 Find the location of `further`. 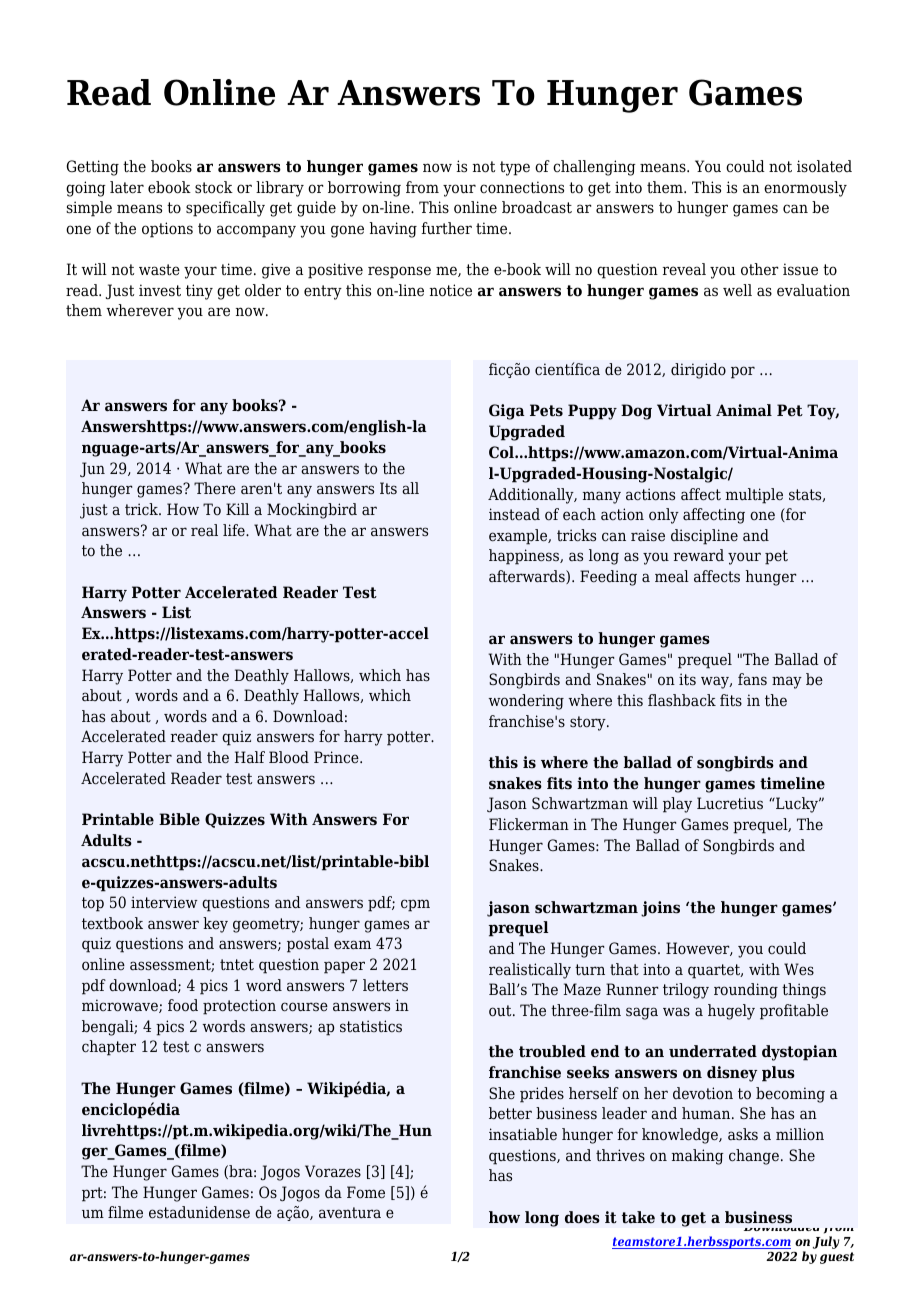

further is located at coordinates (447, 228).
